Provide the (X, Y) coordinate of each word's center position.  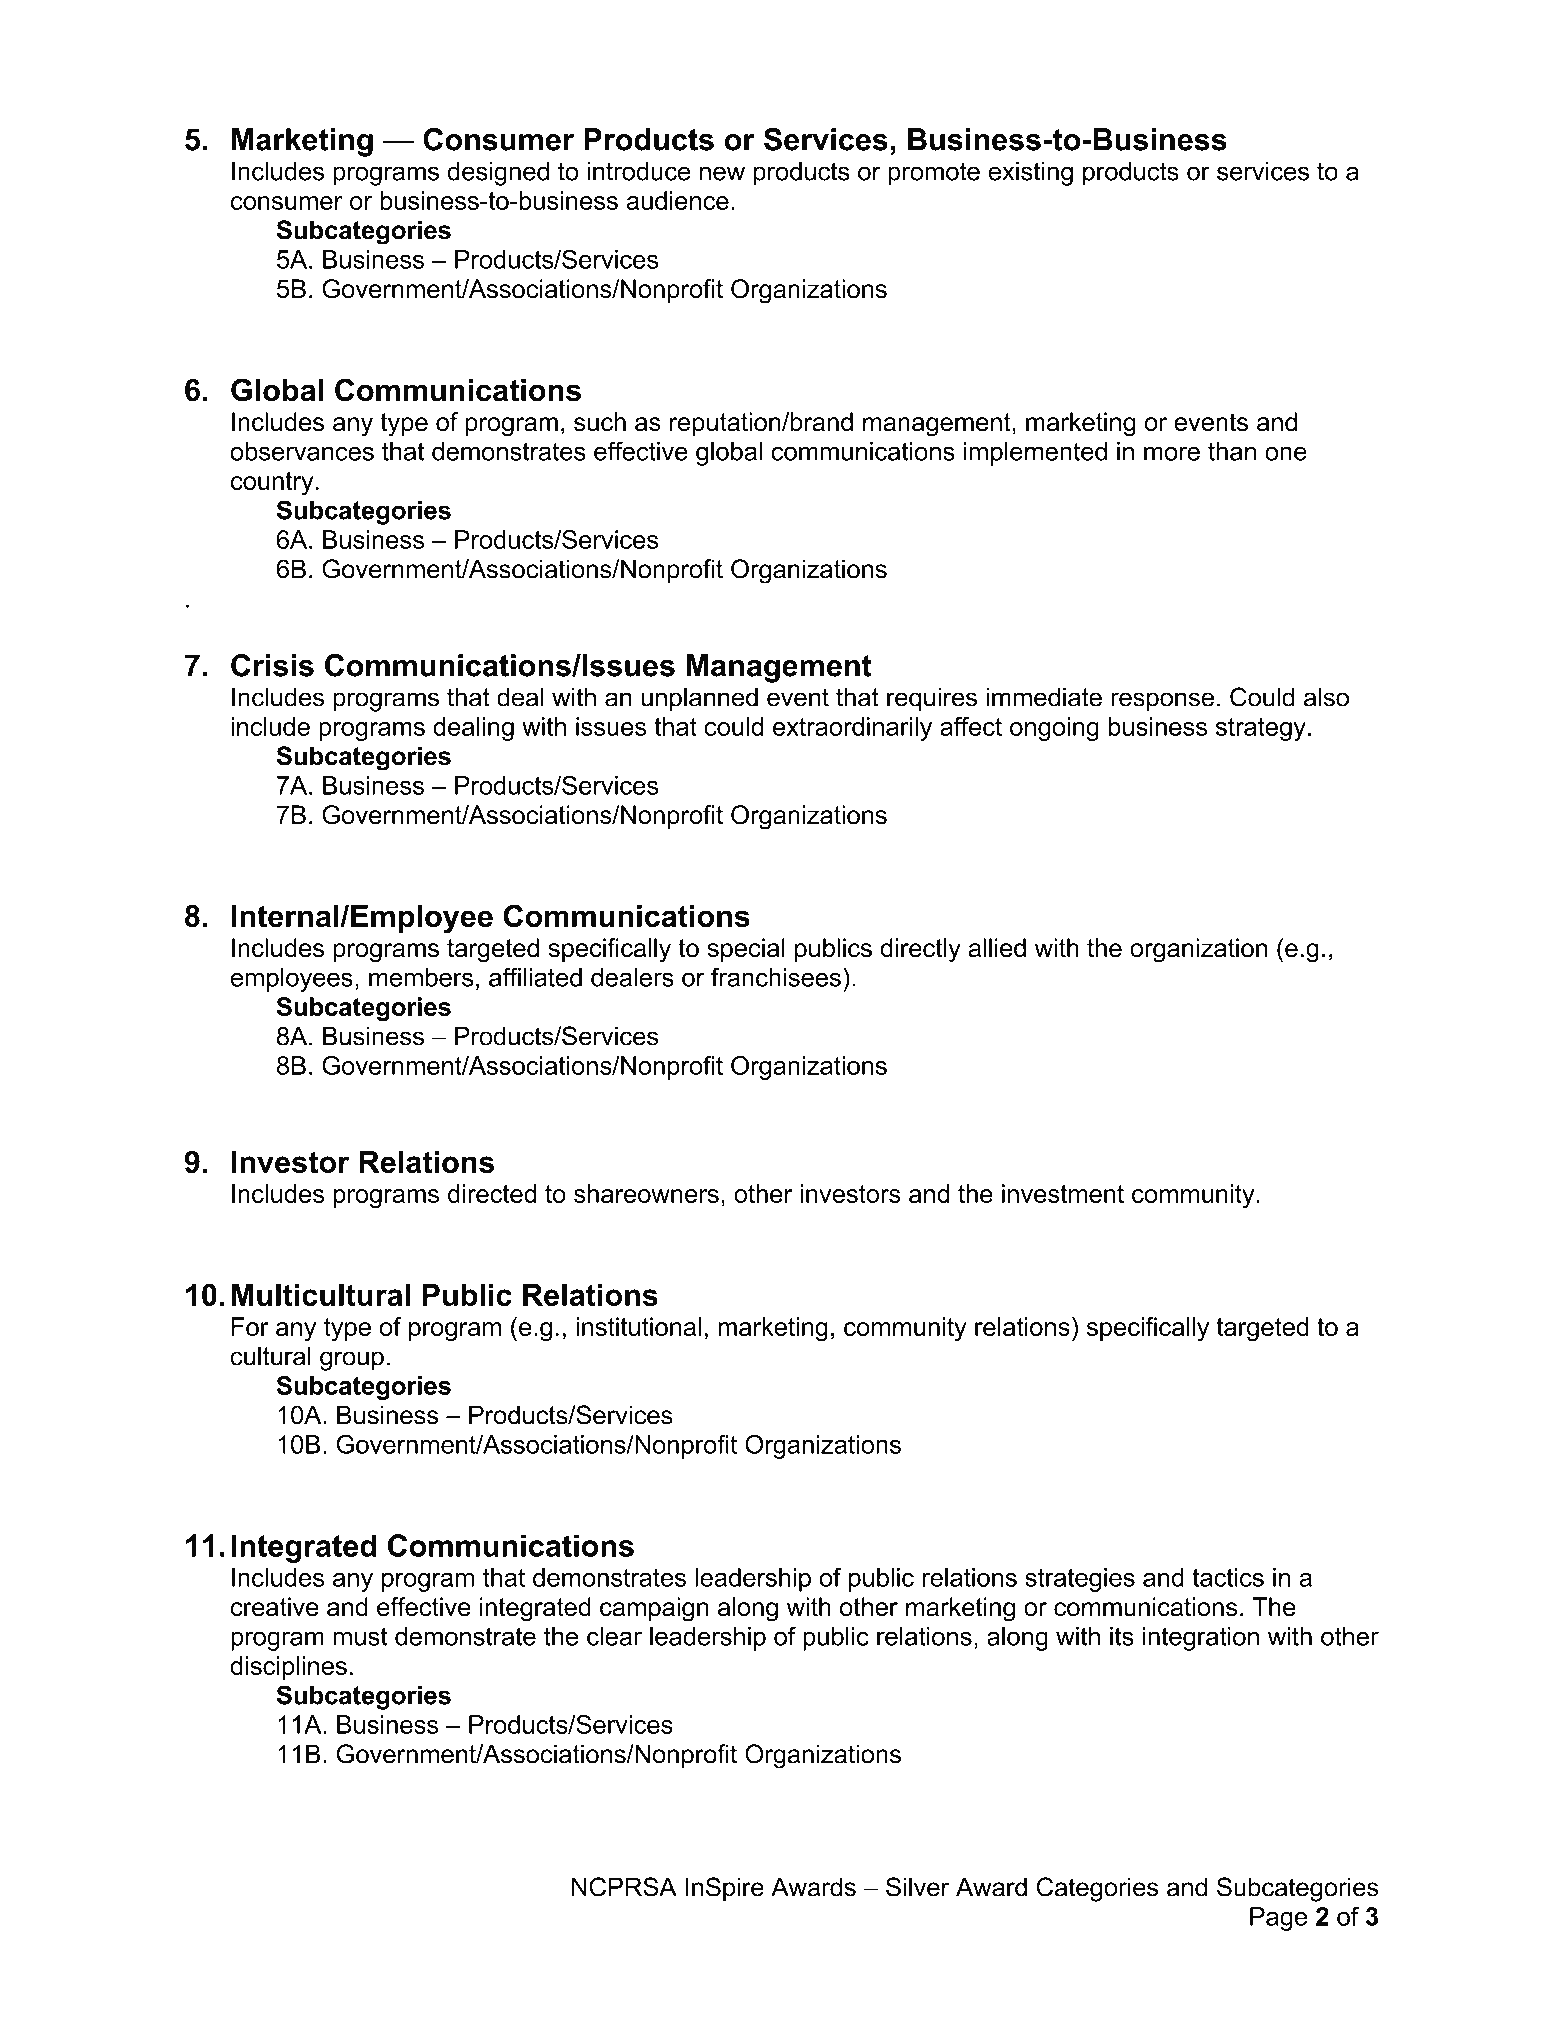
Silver (918, 1887)
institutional (638, 1326)
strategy (1261, 729)
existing (1030, 174)
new (722, 173)
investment (1063, 1193)
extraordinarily (852, 729)
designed (498, 174)
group (352, 1361)
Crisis (272, 665)
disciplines (288, 1668)
